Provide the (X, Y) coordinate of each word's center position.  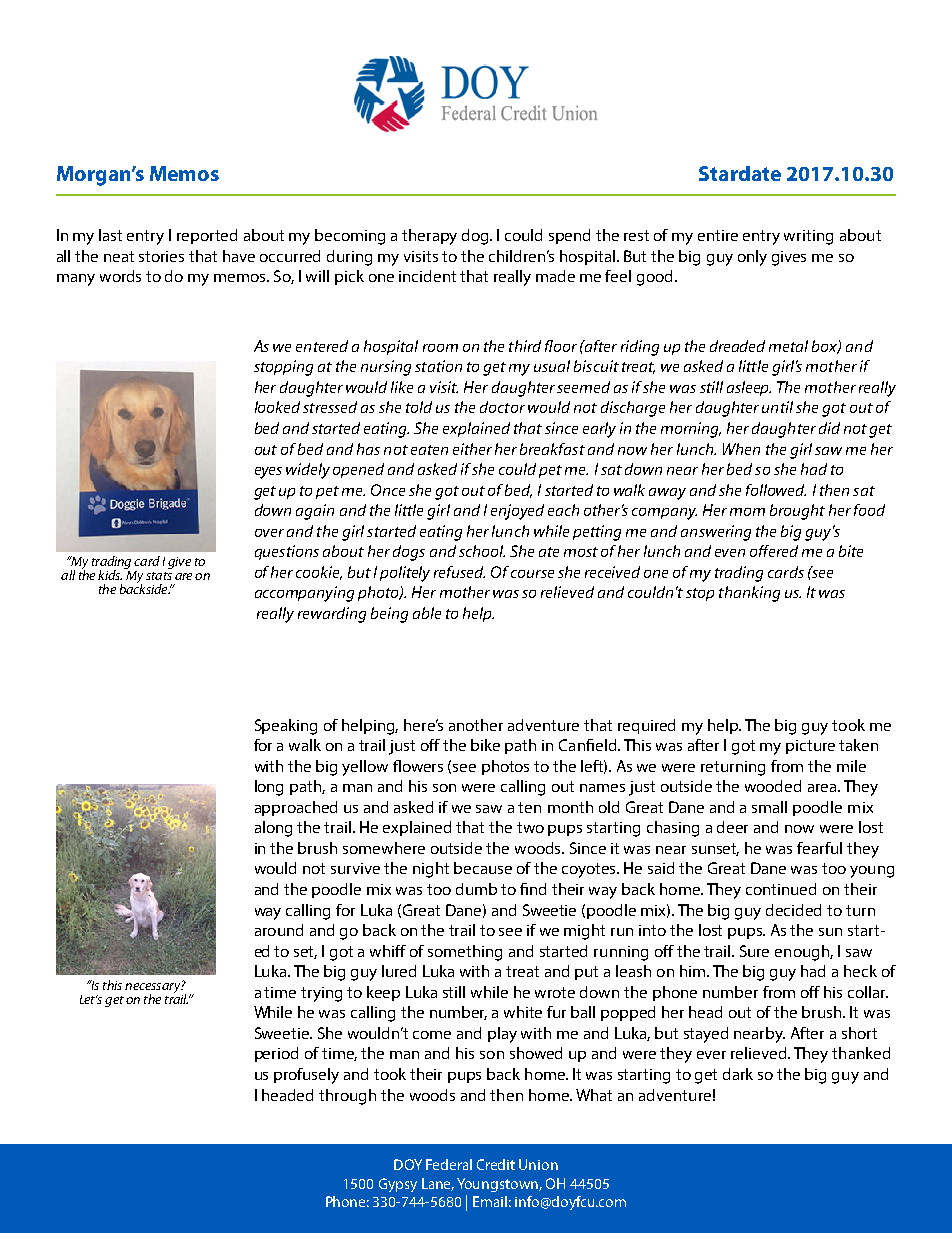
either (472, 449)
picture (810, 747)
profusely (306, 1076)
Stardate (740, 173)
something (465, 953)
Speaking (286, 727)
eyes (268, 473)
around (279, 930)
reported (207, 236)
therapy (429, 237)
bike (485, 745)
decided (793, 910)
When (741, 449)
